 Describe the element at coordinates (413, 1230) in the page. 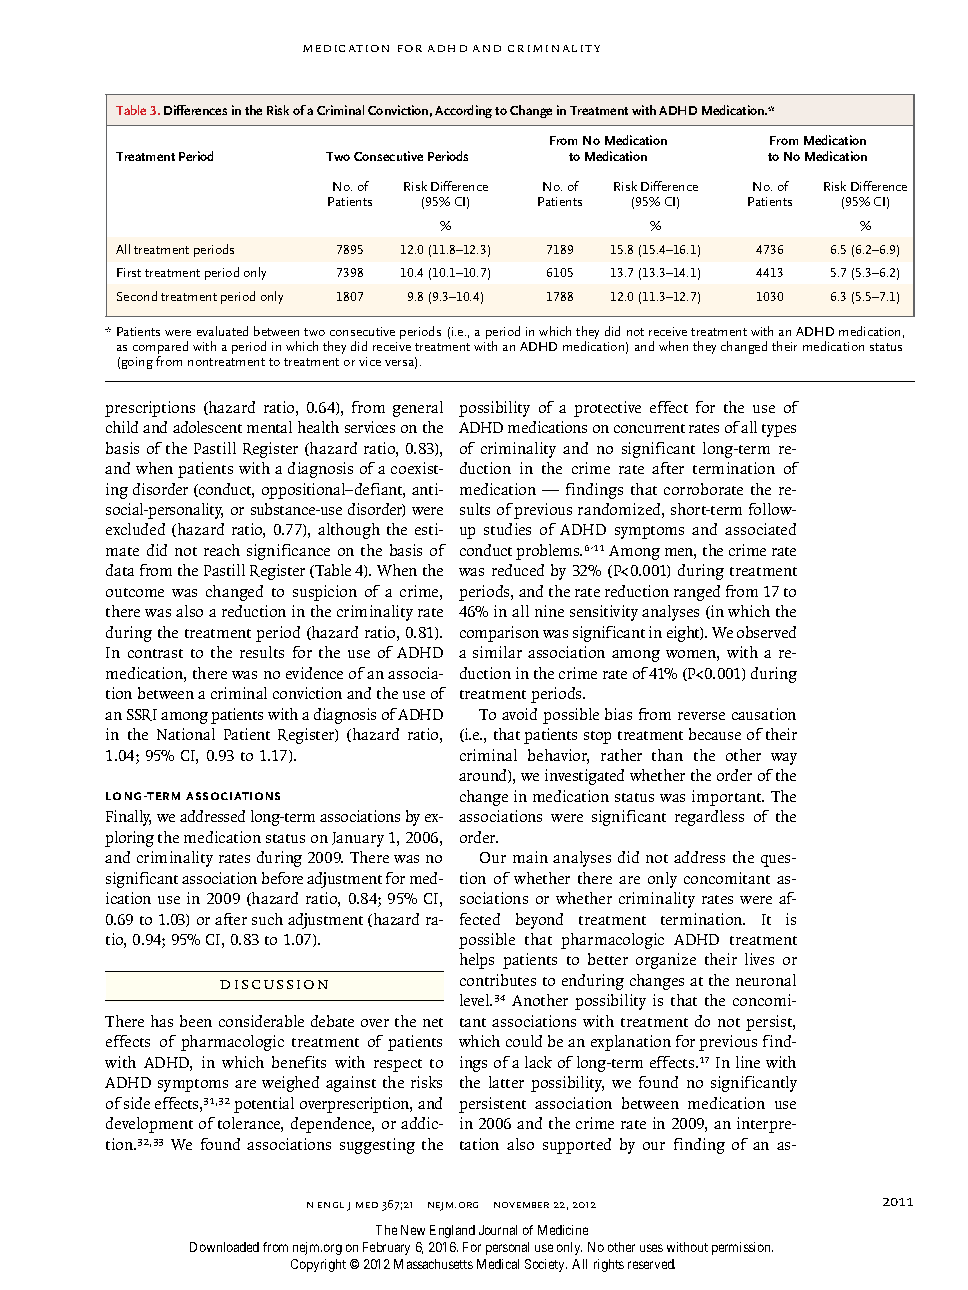

I see `New` at that location.
